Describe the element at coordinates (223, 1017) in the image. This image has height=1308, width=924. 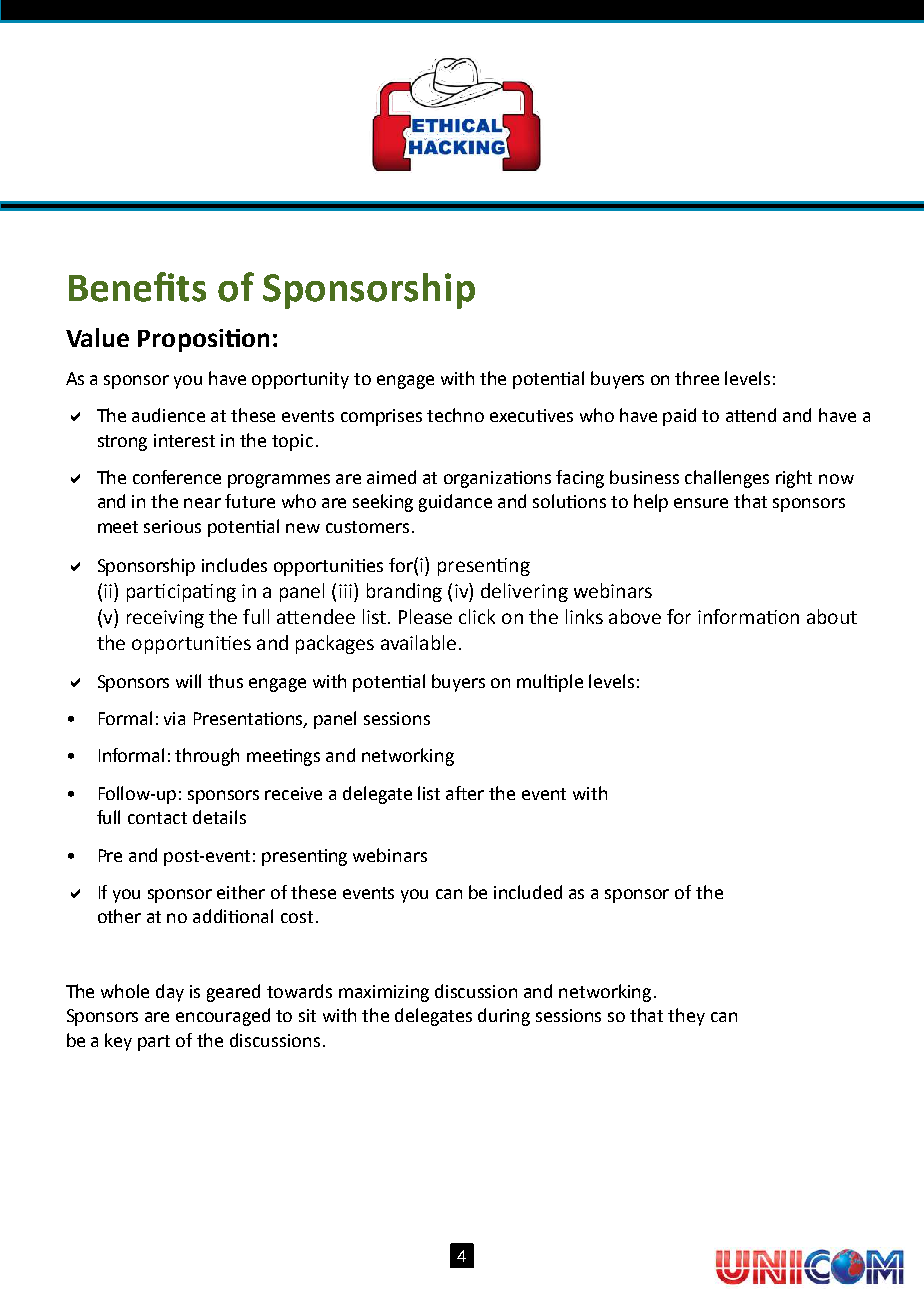
I see `encouraged` at that location.
